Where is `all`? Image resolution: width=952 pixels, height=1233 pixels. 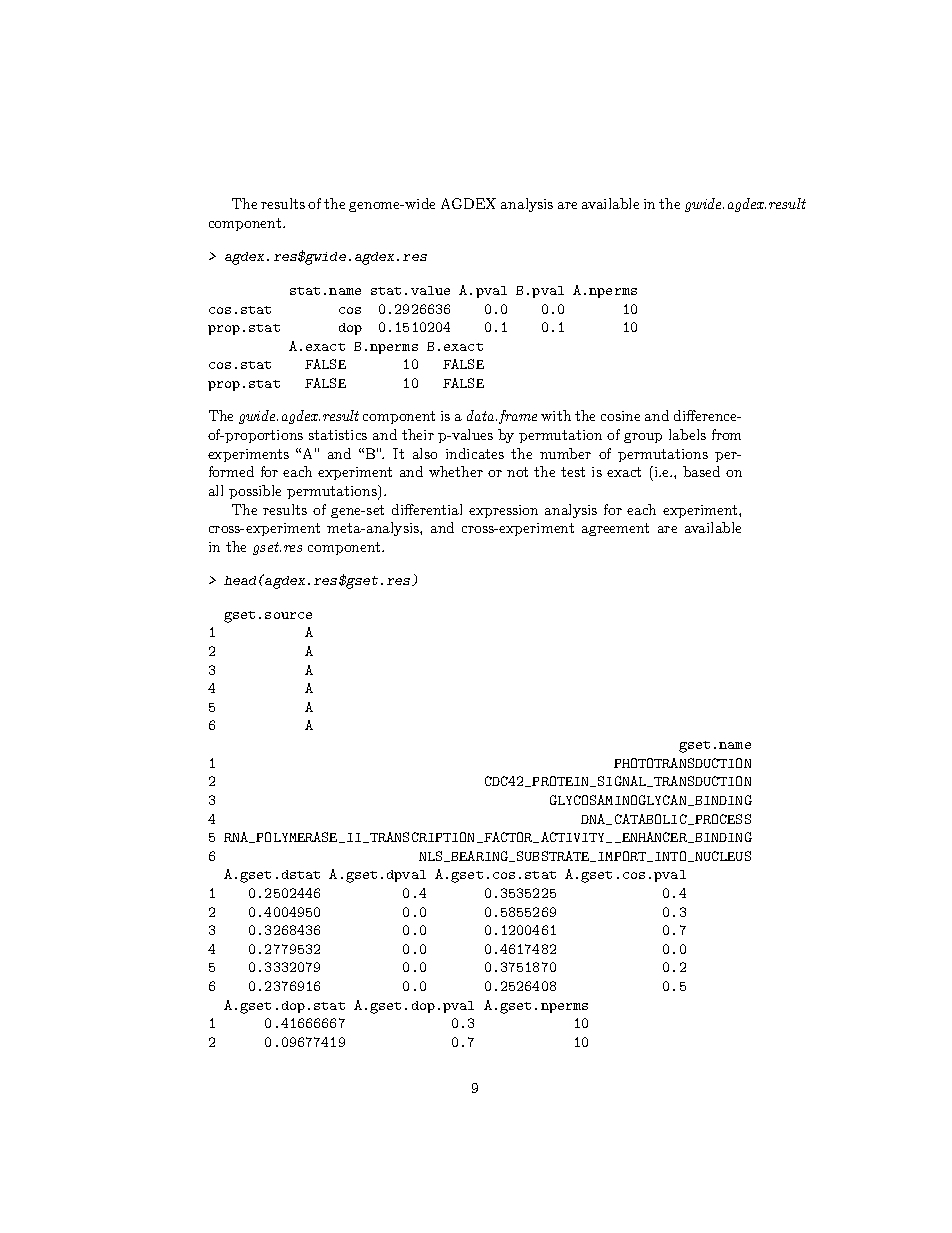 all is located at coordinates (216, 490).
